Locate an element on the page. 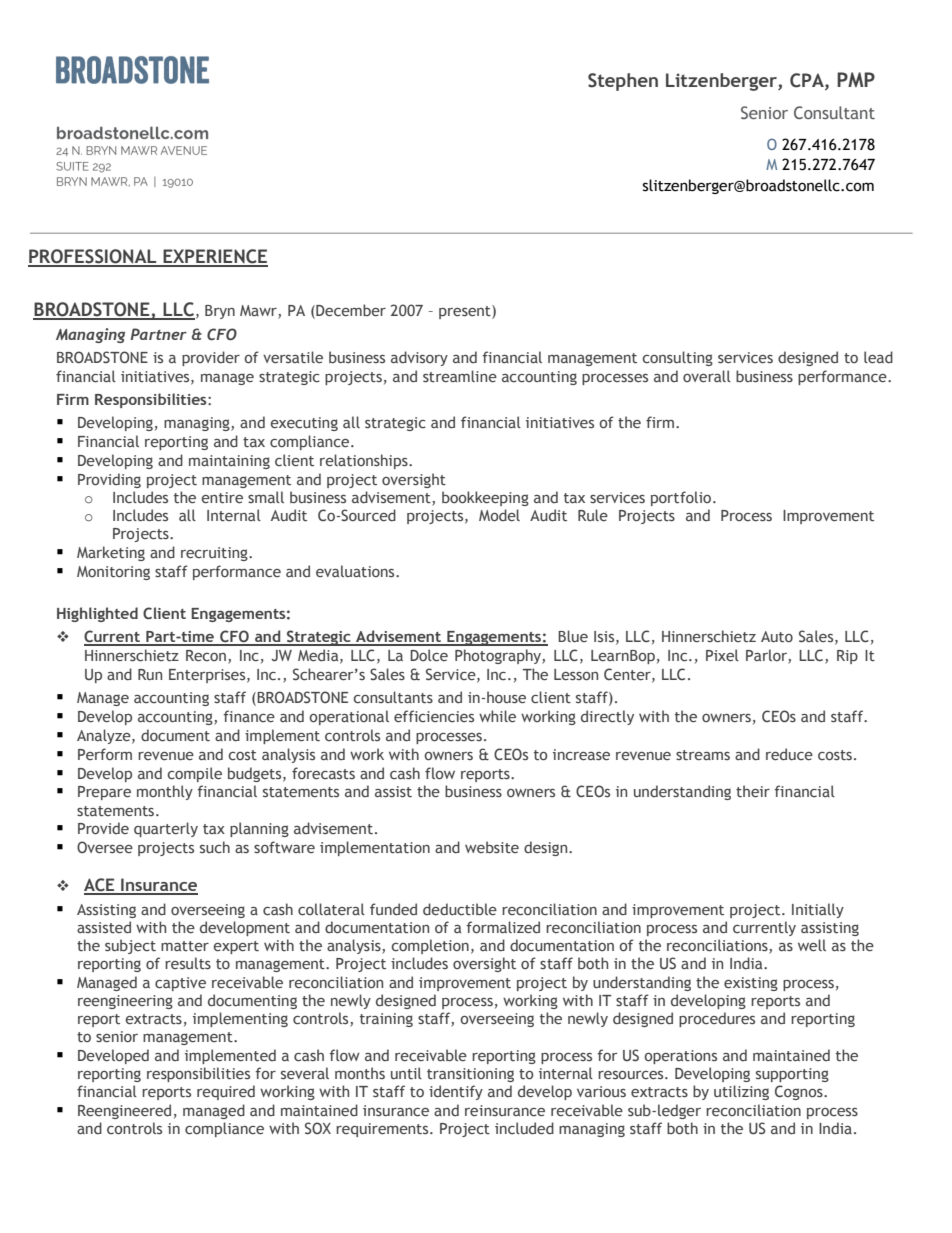 This image has width=952, height=1233. required is located at coordinates (226, 1092).
